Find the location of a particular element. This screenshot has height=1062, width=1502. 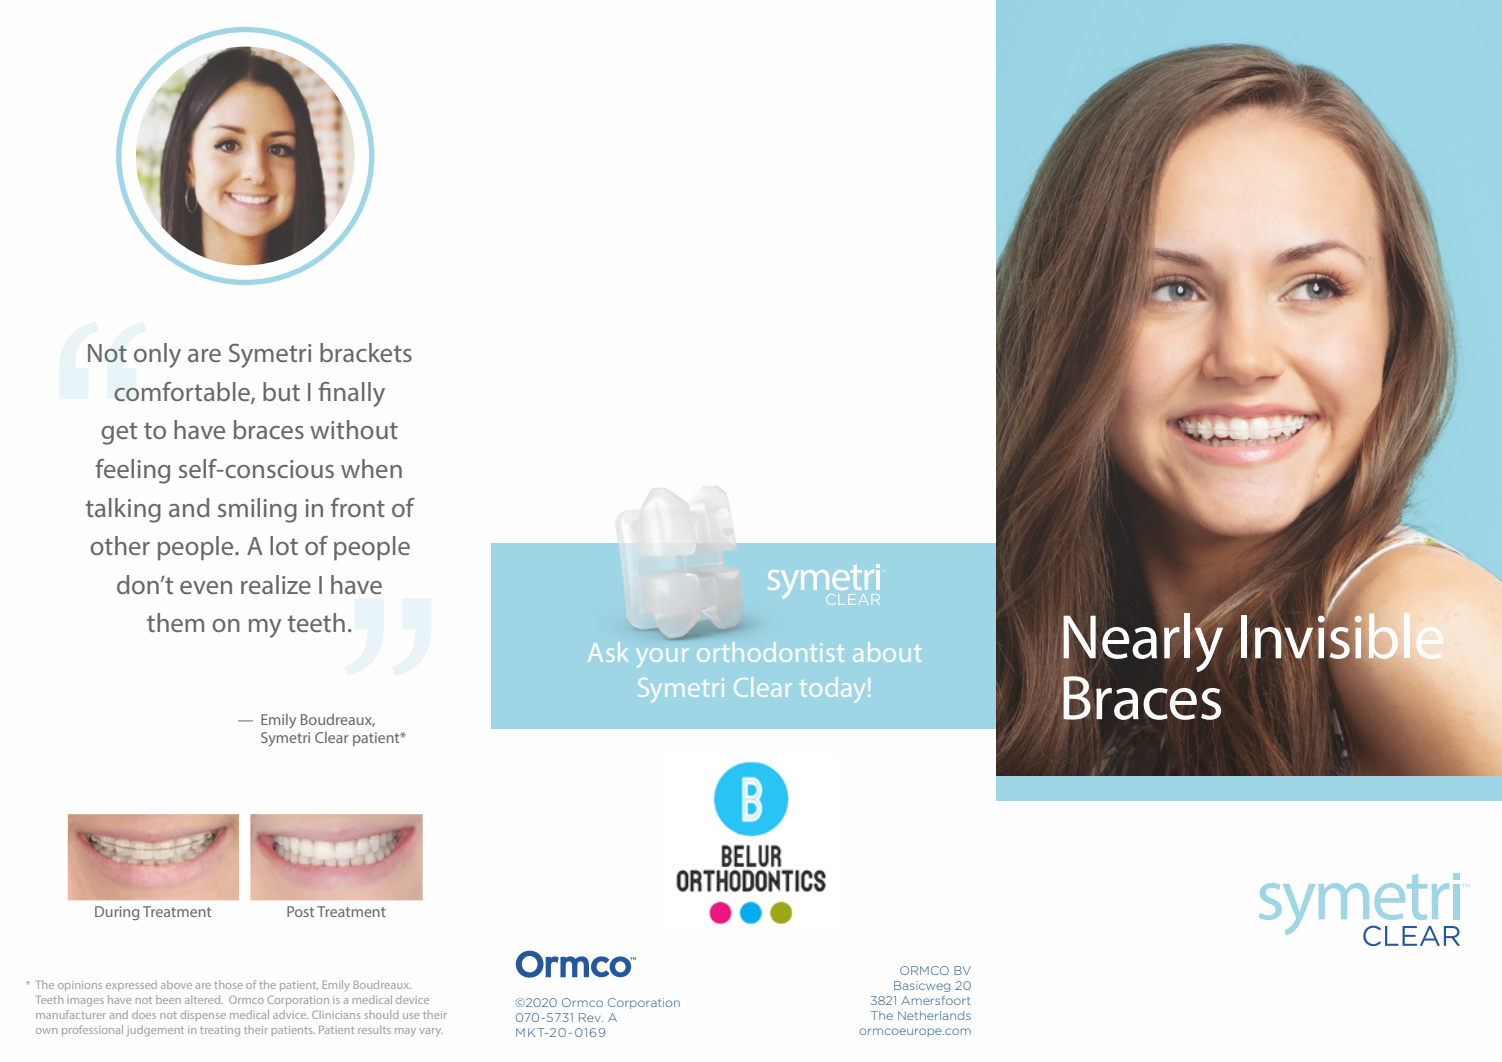

orthodontist is located at coordinates (770, 652).
